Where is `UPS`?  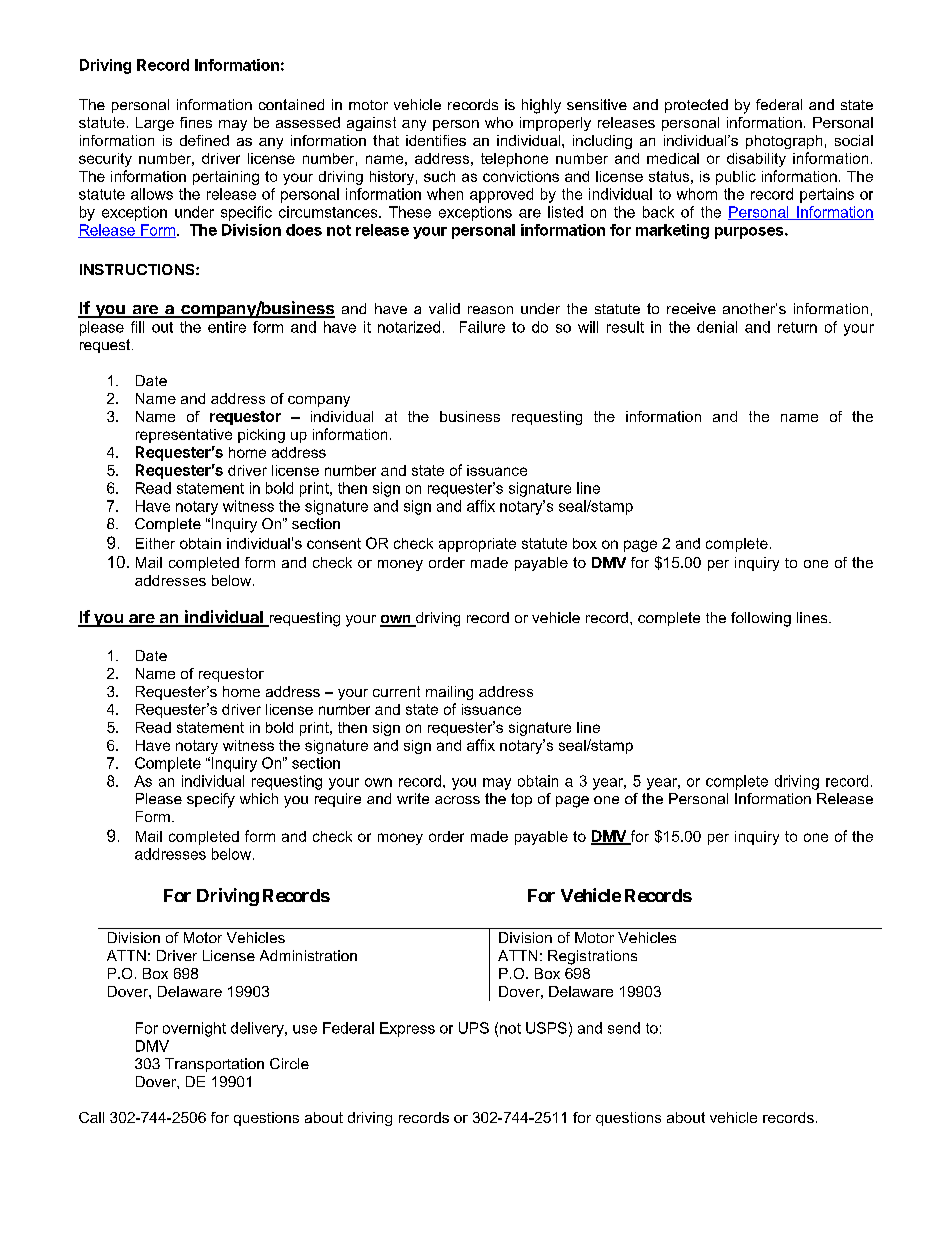 UPS is located at coordinates (474, 1028).
